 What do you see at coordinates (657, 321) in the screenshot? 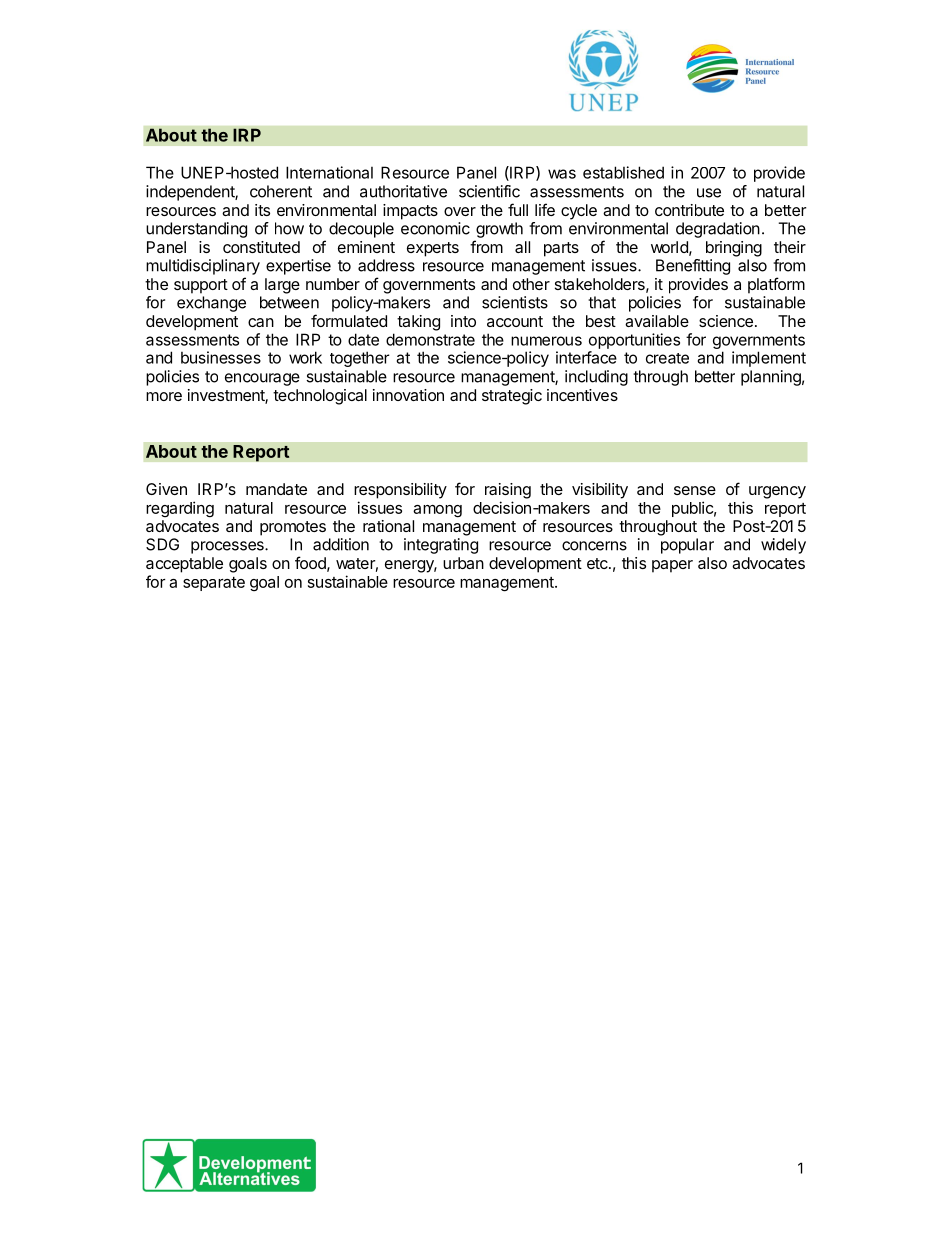
I see `available` at bounding box center [657, 321].
